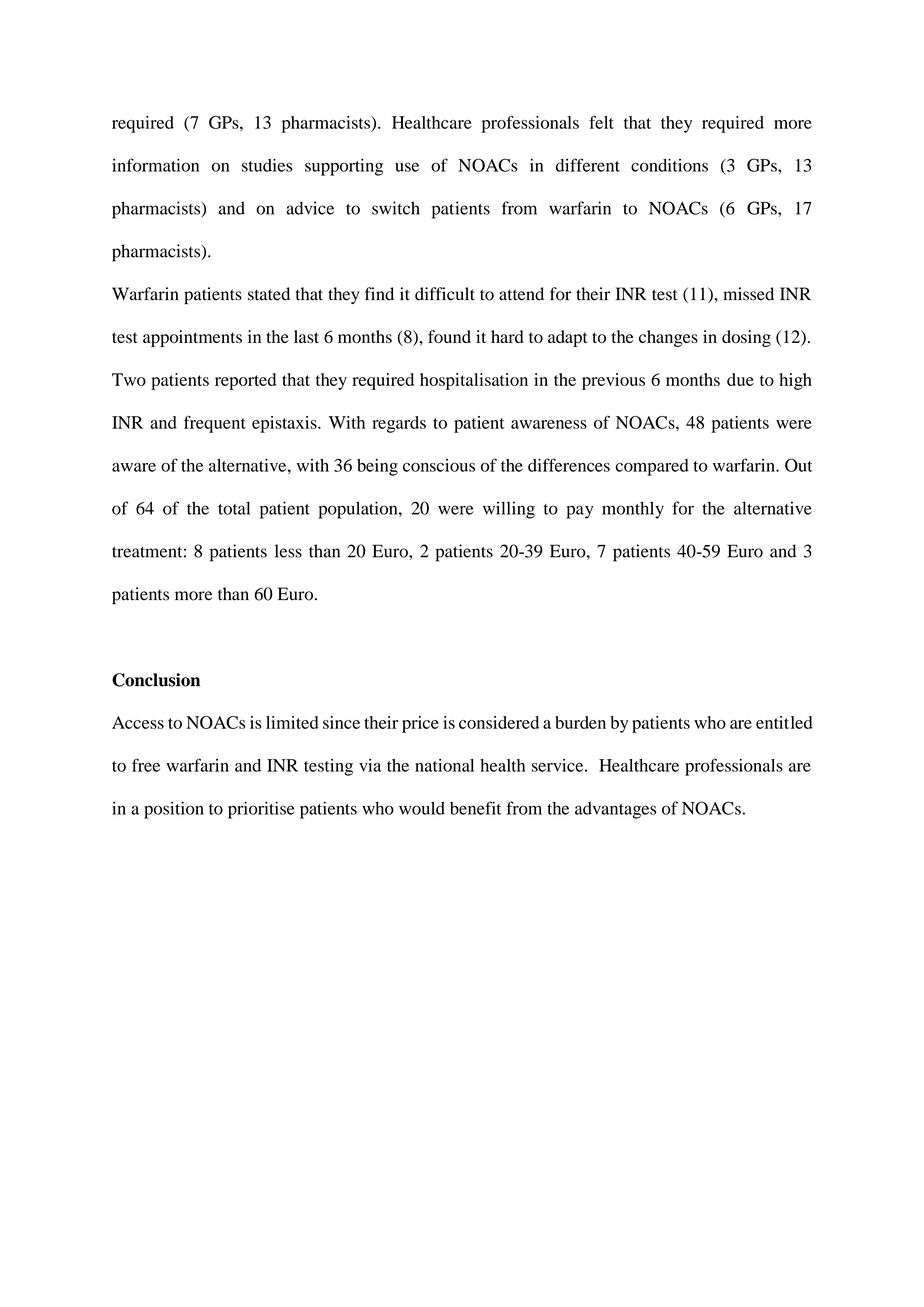 Image resolution: width=924 pixels, height=1307 pixels. Describe the element at coordinates (669, 165) in the screenshot. I see `conditions` at that location.
